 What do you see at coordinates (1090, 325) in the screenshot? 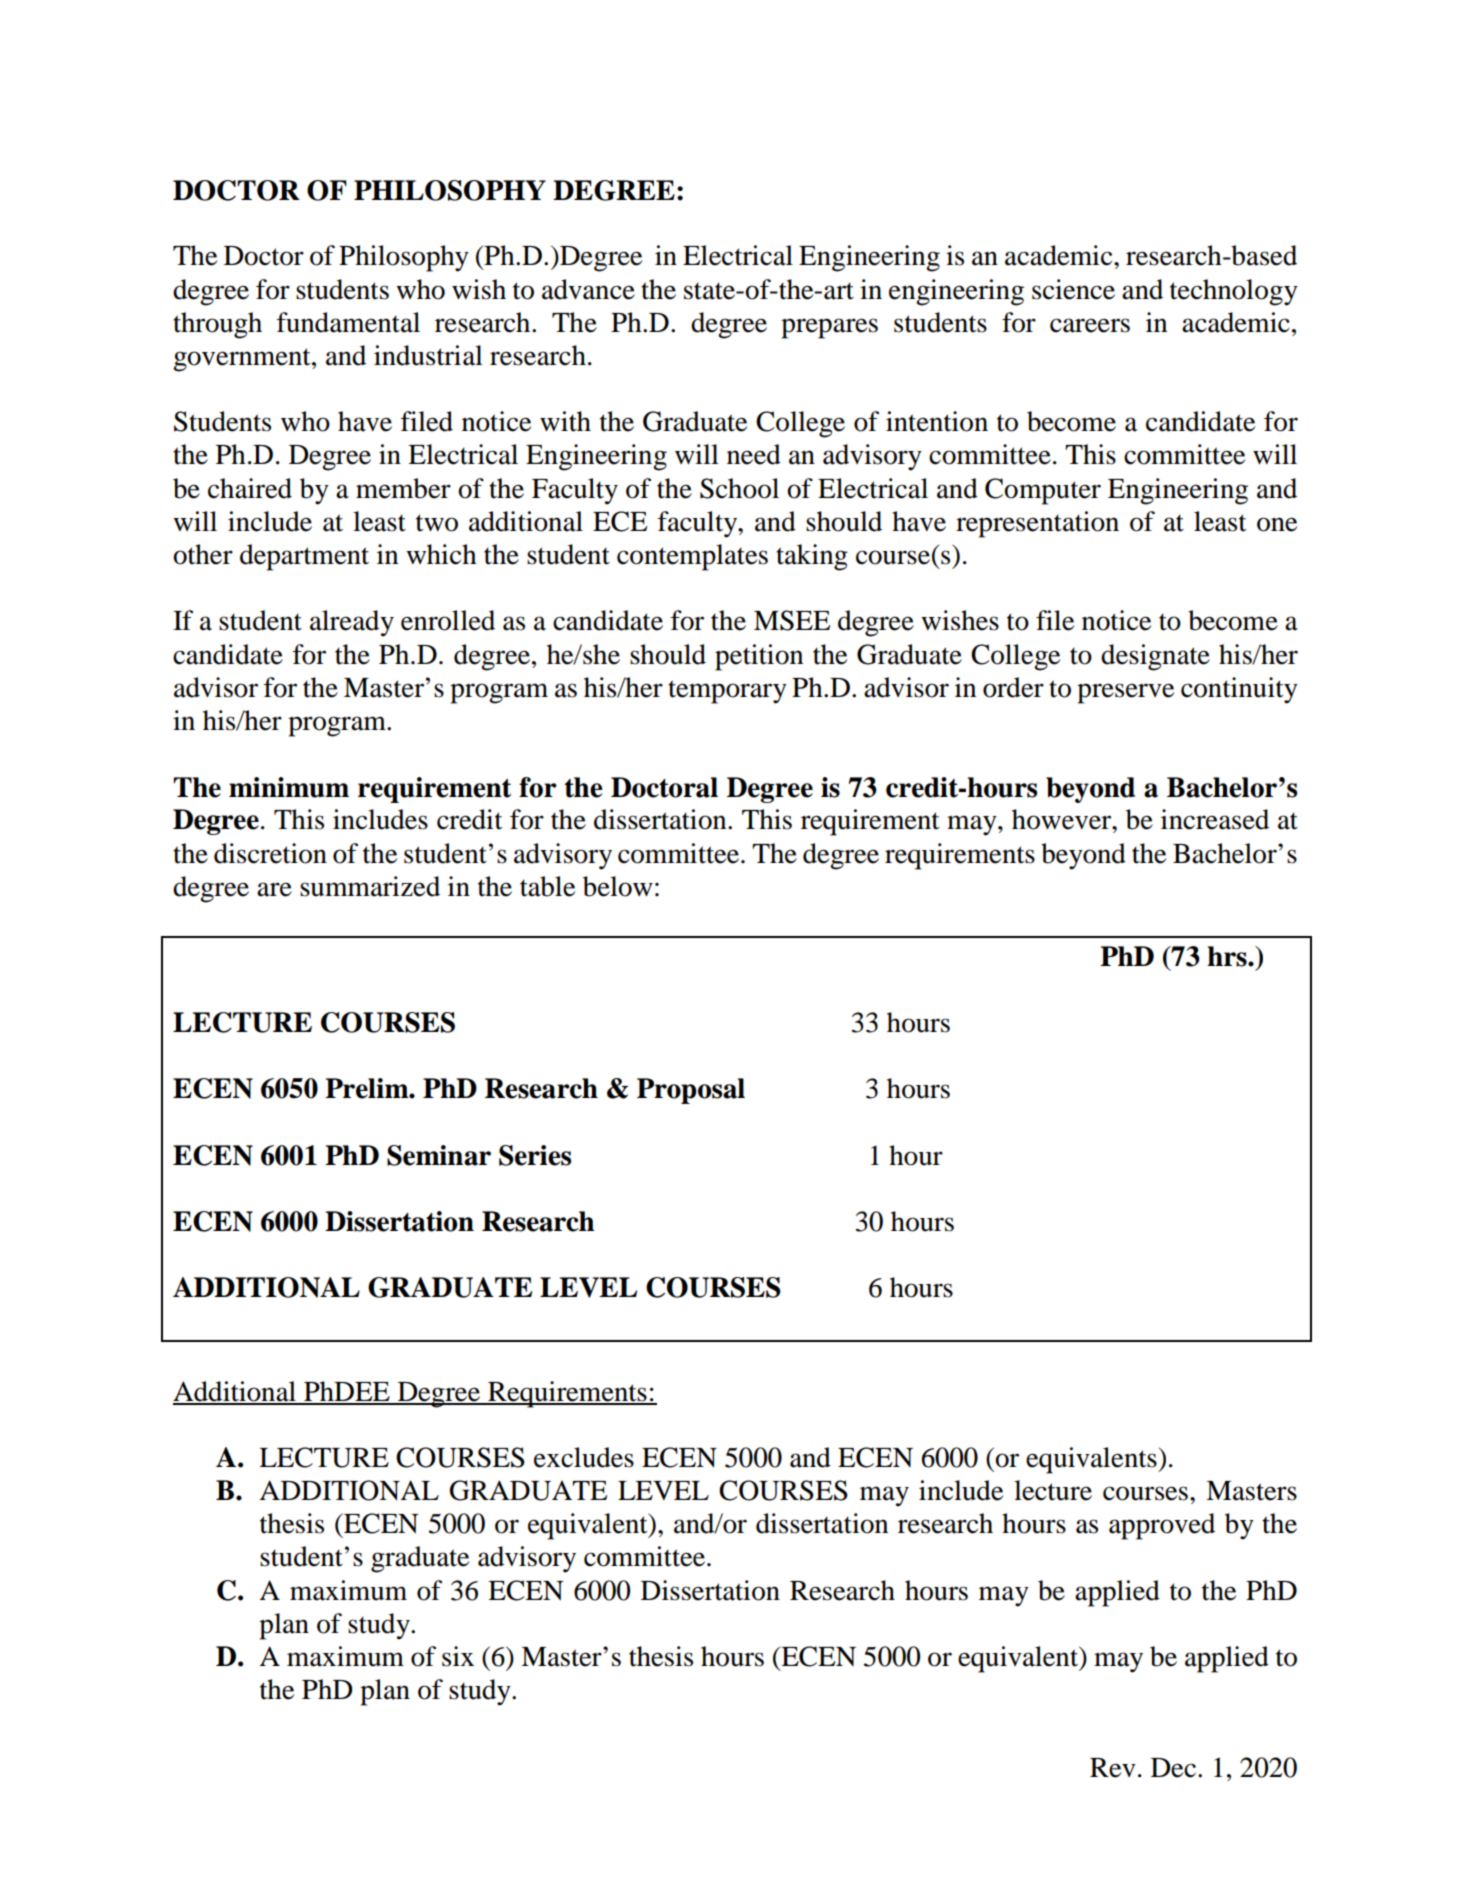
I see `careers` at bounding box center [1090, 325].
